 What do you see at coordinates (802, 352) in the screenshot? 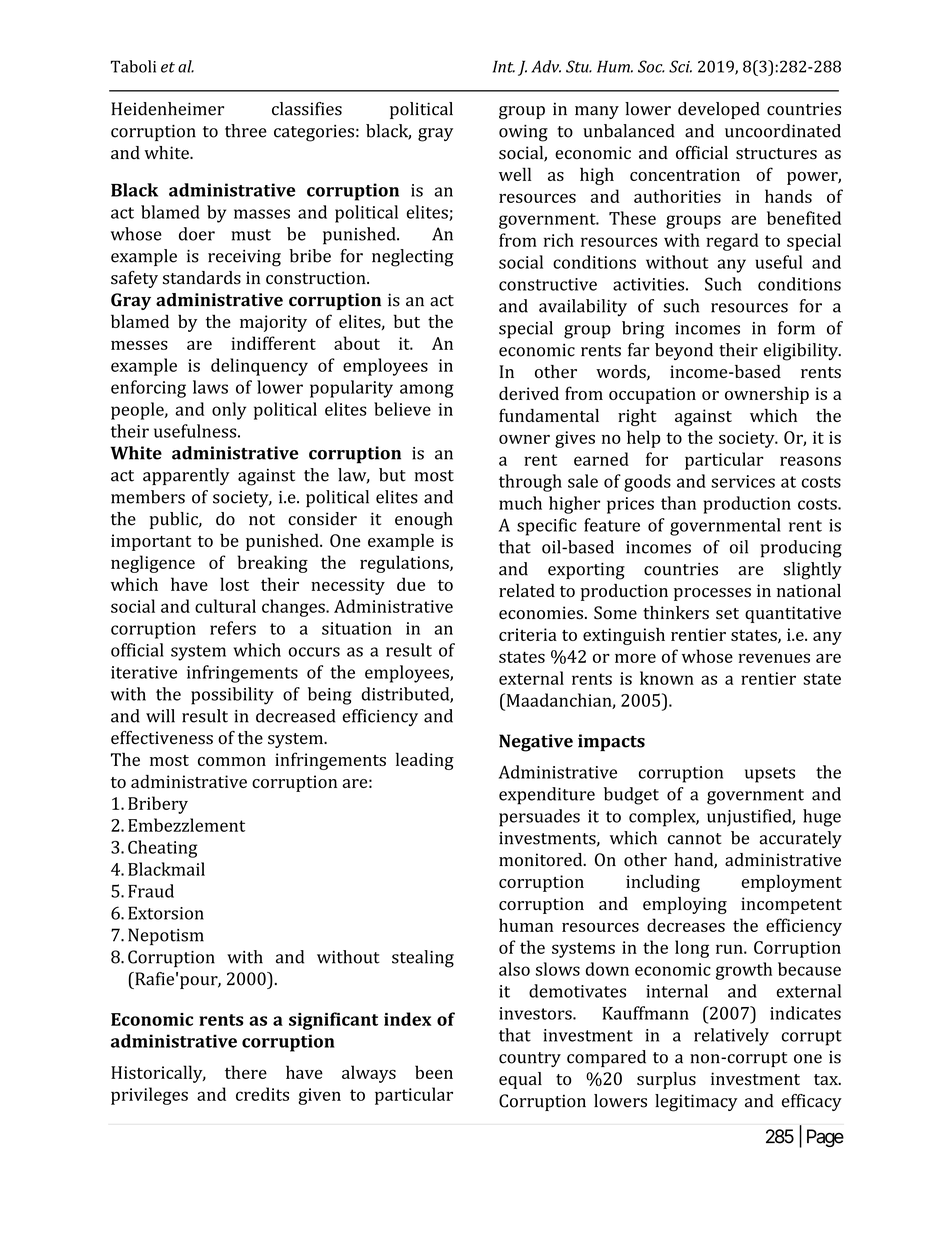
I see `eligibility` at bounding box center [802, 352].
